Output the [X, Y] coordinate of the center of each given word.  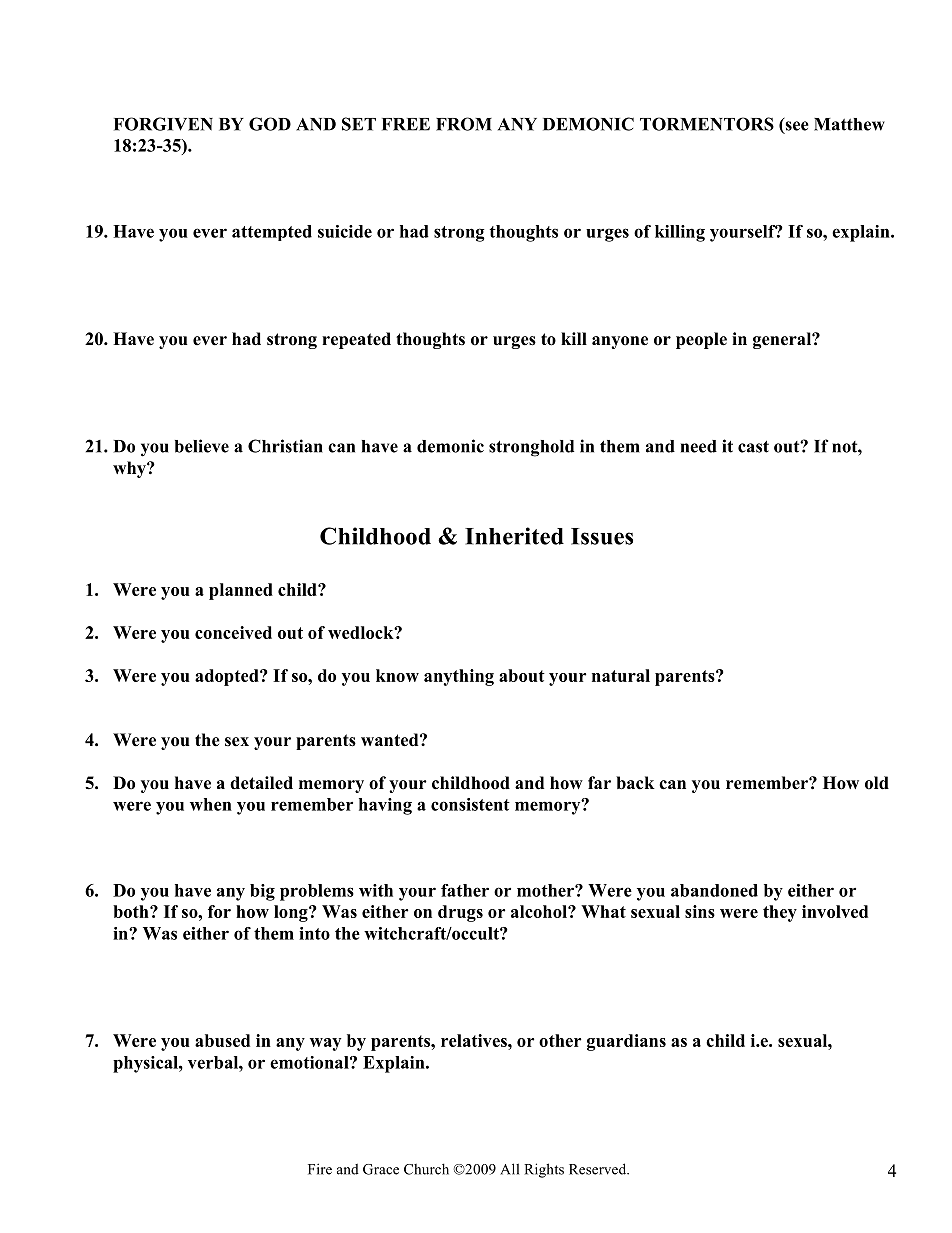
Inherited [514, 536]
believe [202, 446]
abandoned [714, 890]
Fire [320, 1169]
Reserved [599, 1169]
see [796, 126]
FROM [464, 124]
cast [753, 447]
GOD [270, 124]
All [509, 1169]
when [211, 804]
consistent [470, 804]
